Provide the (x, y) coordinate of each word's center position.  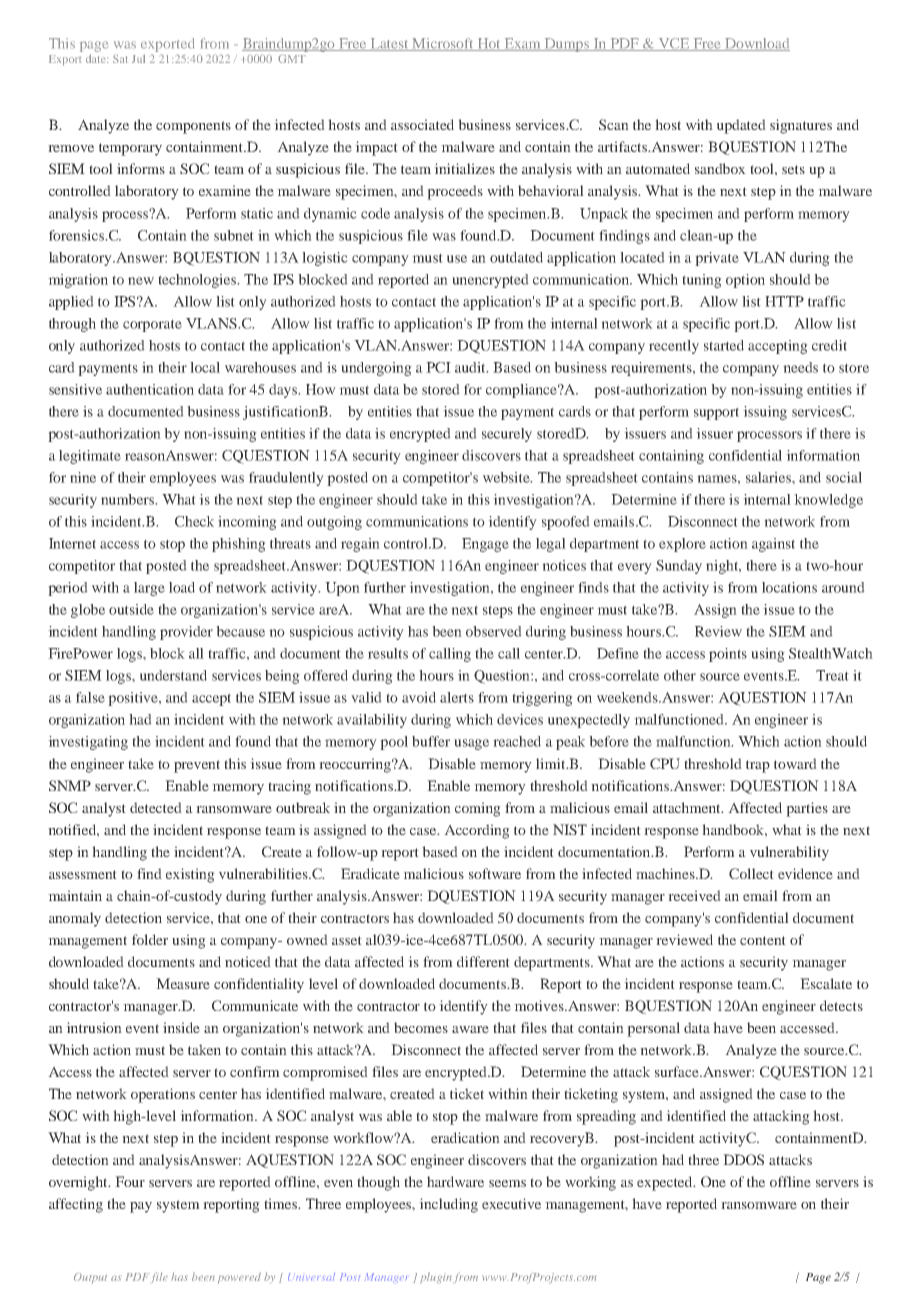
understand (173, 675)
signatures (801, 126)
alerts (457, 697)
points (728, 655)
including (448, 1205)
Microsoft (443, 44)
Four (130, 1181)
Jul (138, 58)
